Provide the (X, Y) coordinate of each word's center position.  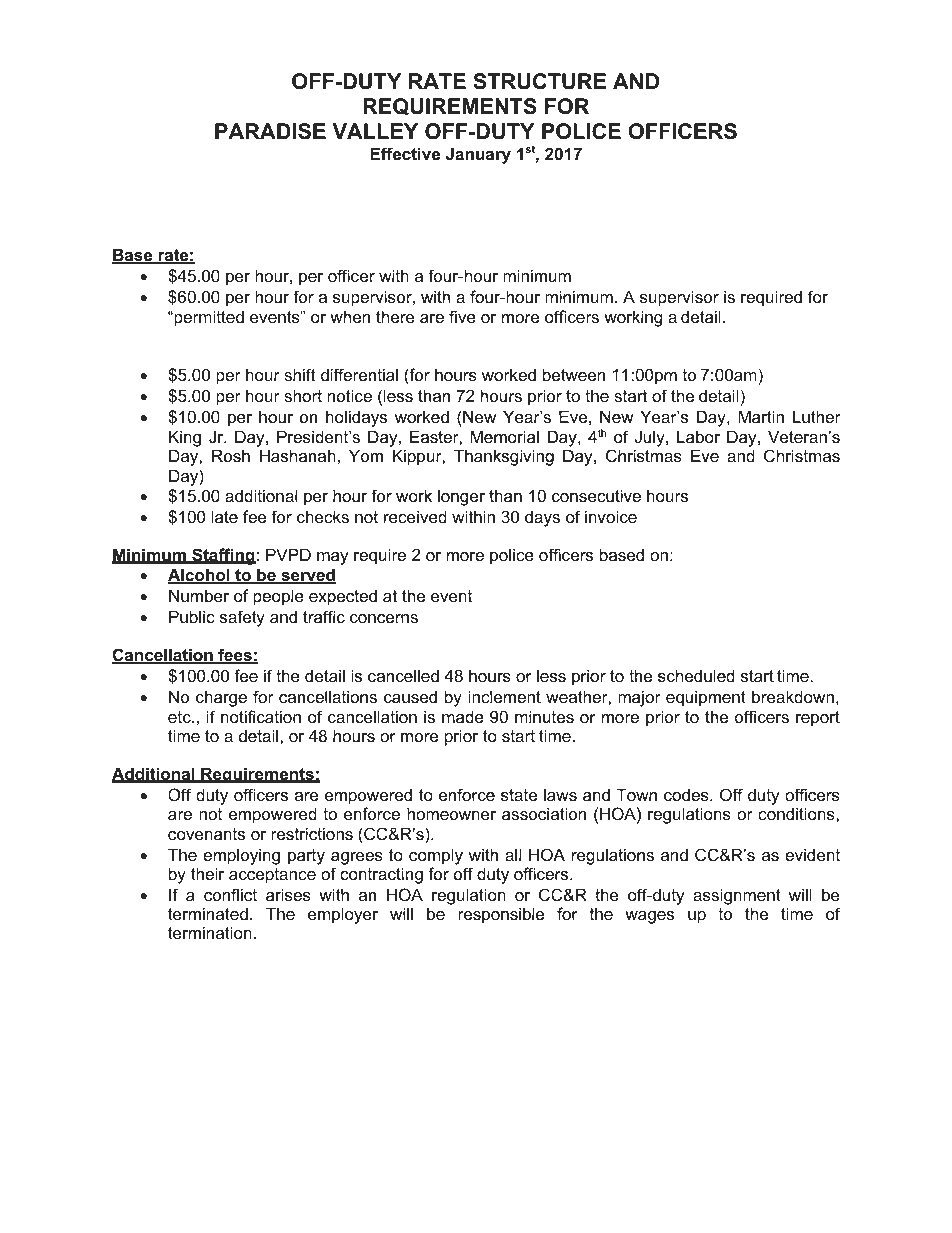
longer (461, 497)
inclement (504, 697)
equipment (706, 698)
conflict (230, 894)
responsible (501, 915)
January (478, 155)
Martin (761, 416)
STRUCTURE (539, 81)
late (225, 516)
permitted (208, 318)
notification (261, 717)
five (462, 317)
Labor (698, 437)
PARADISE (270, 131)
